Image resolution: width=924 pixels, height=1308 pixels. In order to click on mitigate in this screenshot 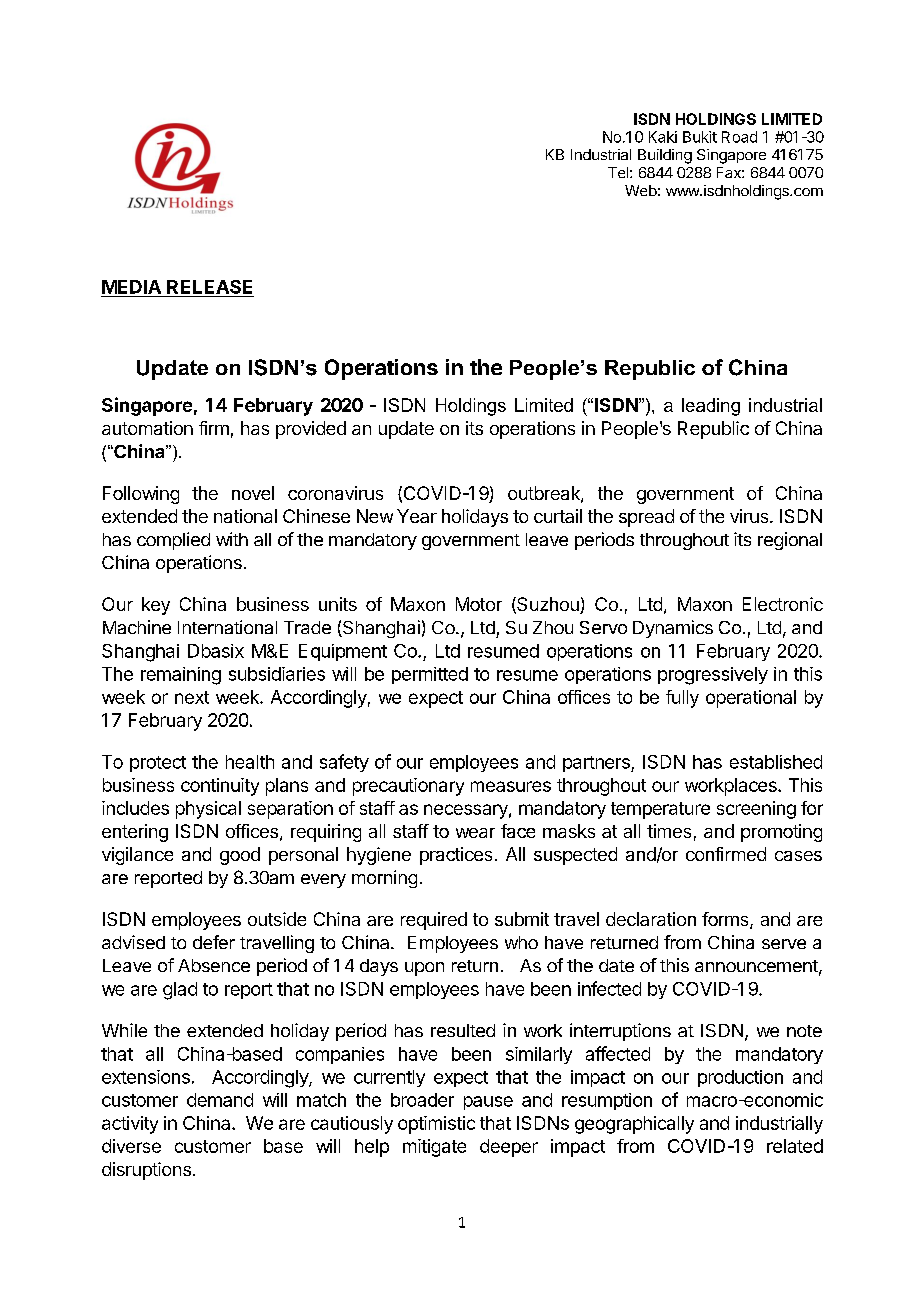, I will do `click(434, 1148)`.
